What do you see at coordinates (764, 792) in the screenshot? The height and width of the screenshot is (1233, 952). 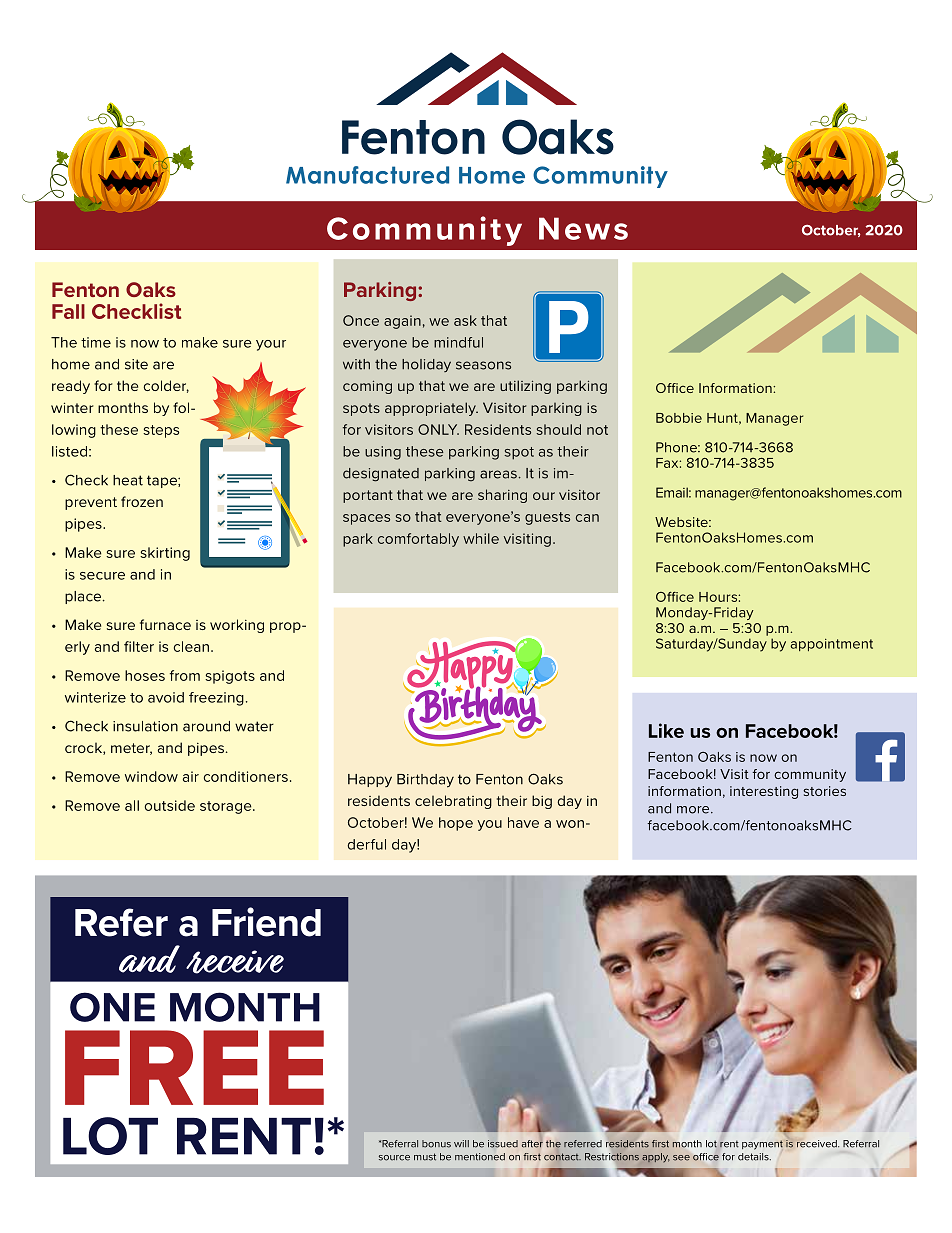 I see `interesting` at bounding box center [764, 792].
